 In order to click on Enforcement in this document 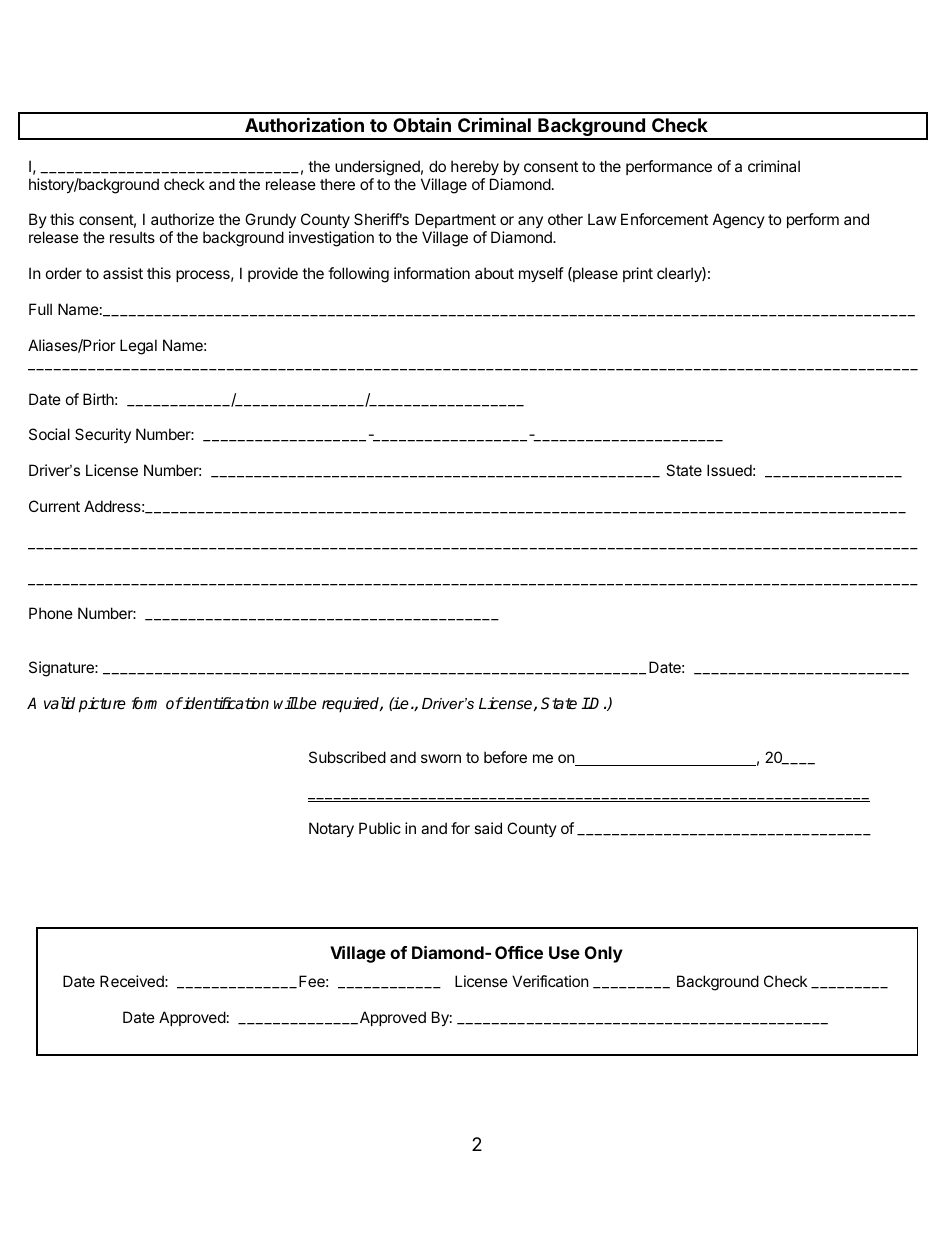, I will do `click(664, 219)`.
